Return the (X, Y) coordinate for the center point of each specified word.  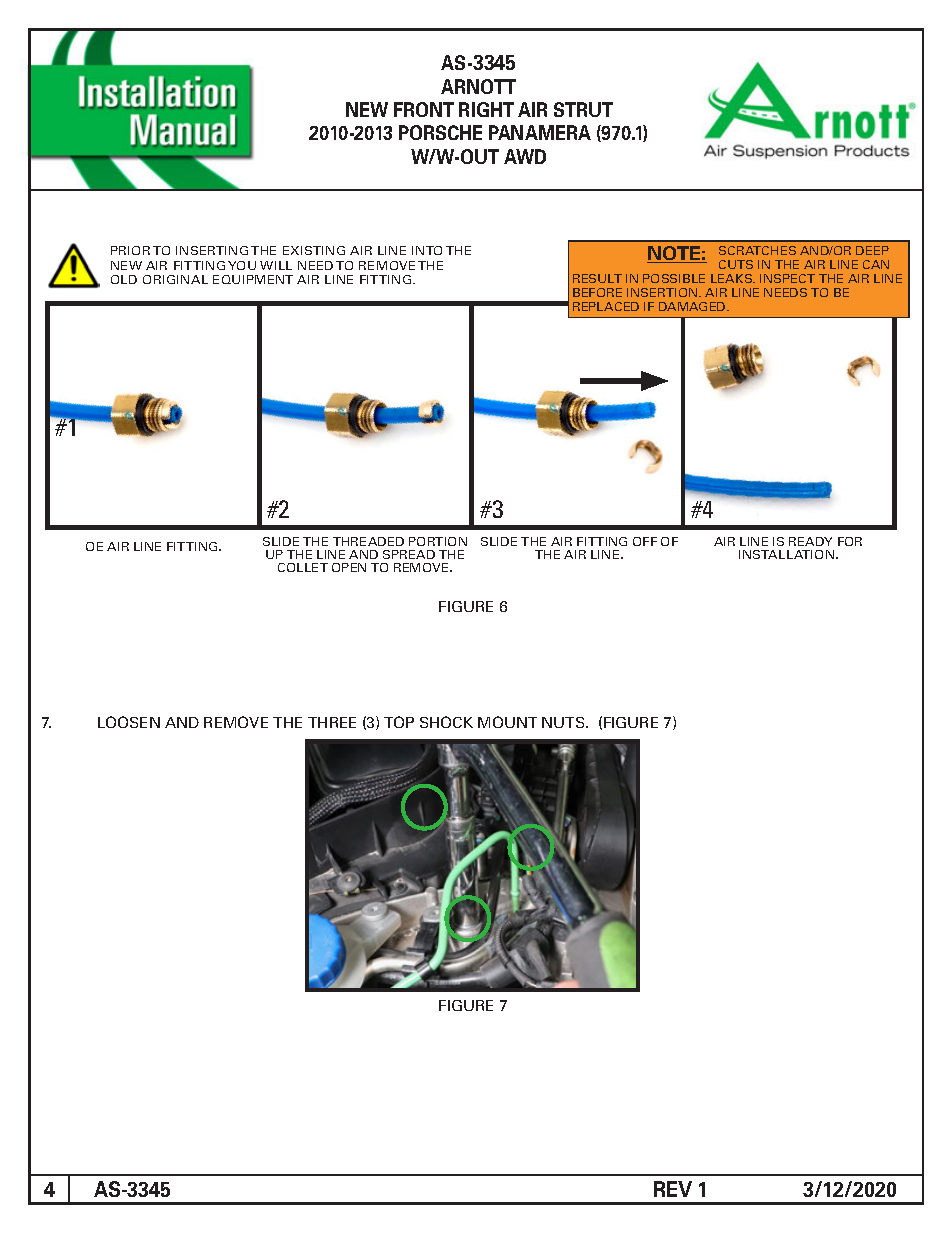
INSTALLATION (786, 554)
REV (673, 1189)
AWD (525, 156)
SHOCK (446, 722)
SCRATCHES (757, 250)
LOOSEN (129, 722)
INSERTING (212, 250)
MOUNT (507, 722)
